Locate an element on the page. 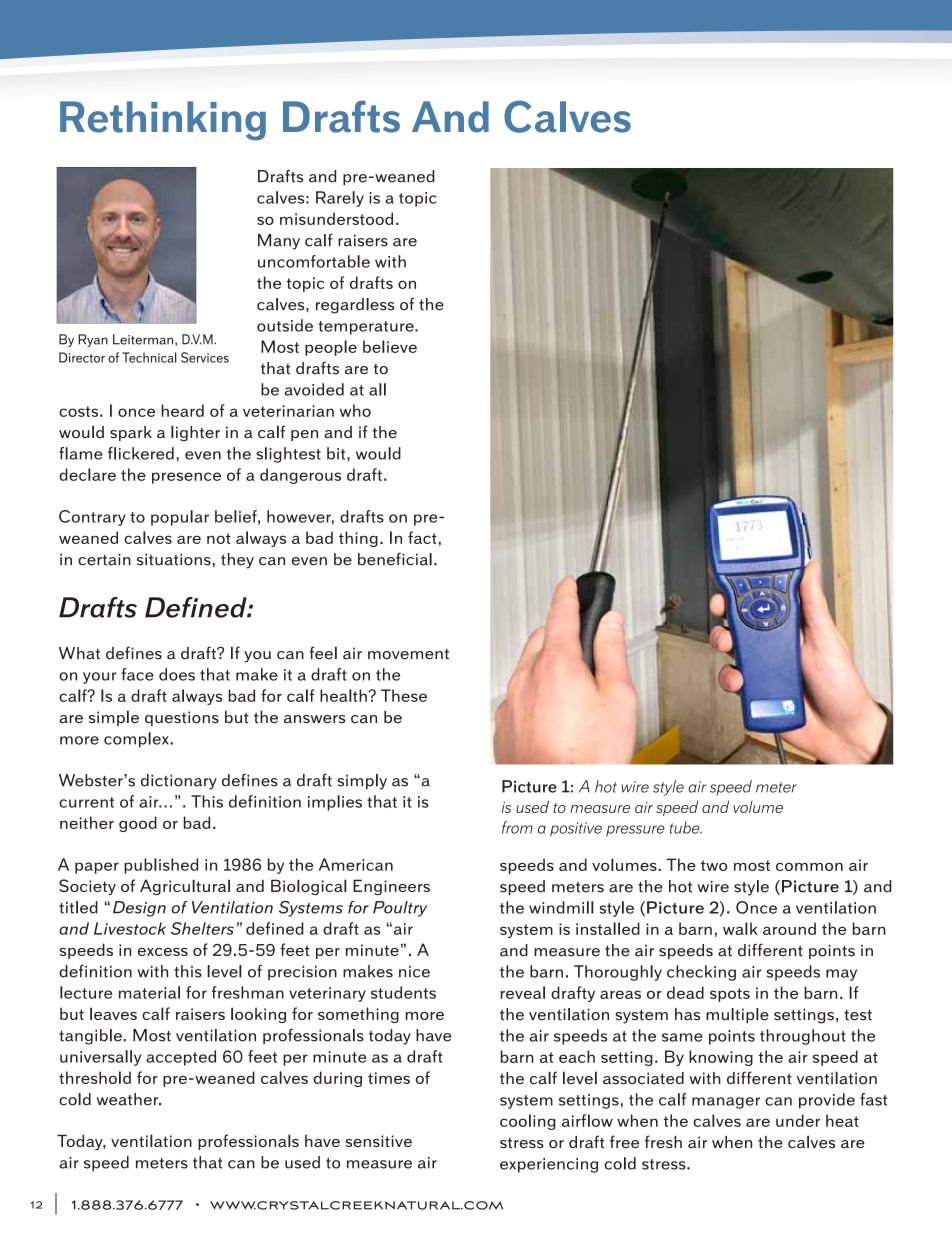 Image resolution: width=952 pixels, height=1237 pixels. from is located at coordinates (517, 827).
